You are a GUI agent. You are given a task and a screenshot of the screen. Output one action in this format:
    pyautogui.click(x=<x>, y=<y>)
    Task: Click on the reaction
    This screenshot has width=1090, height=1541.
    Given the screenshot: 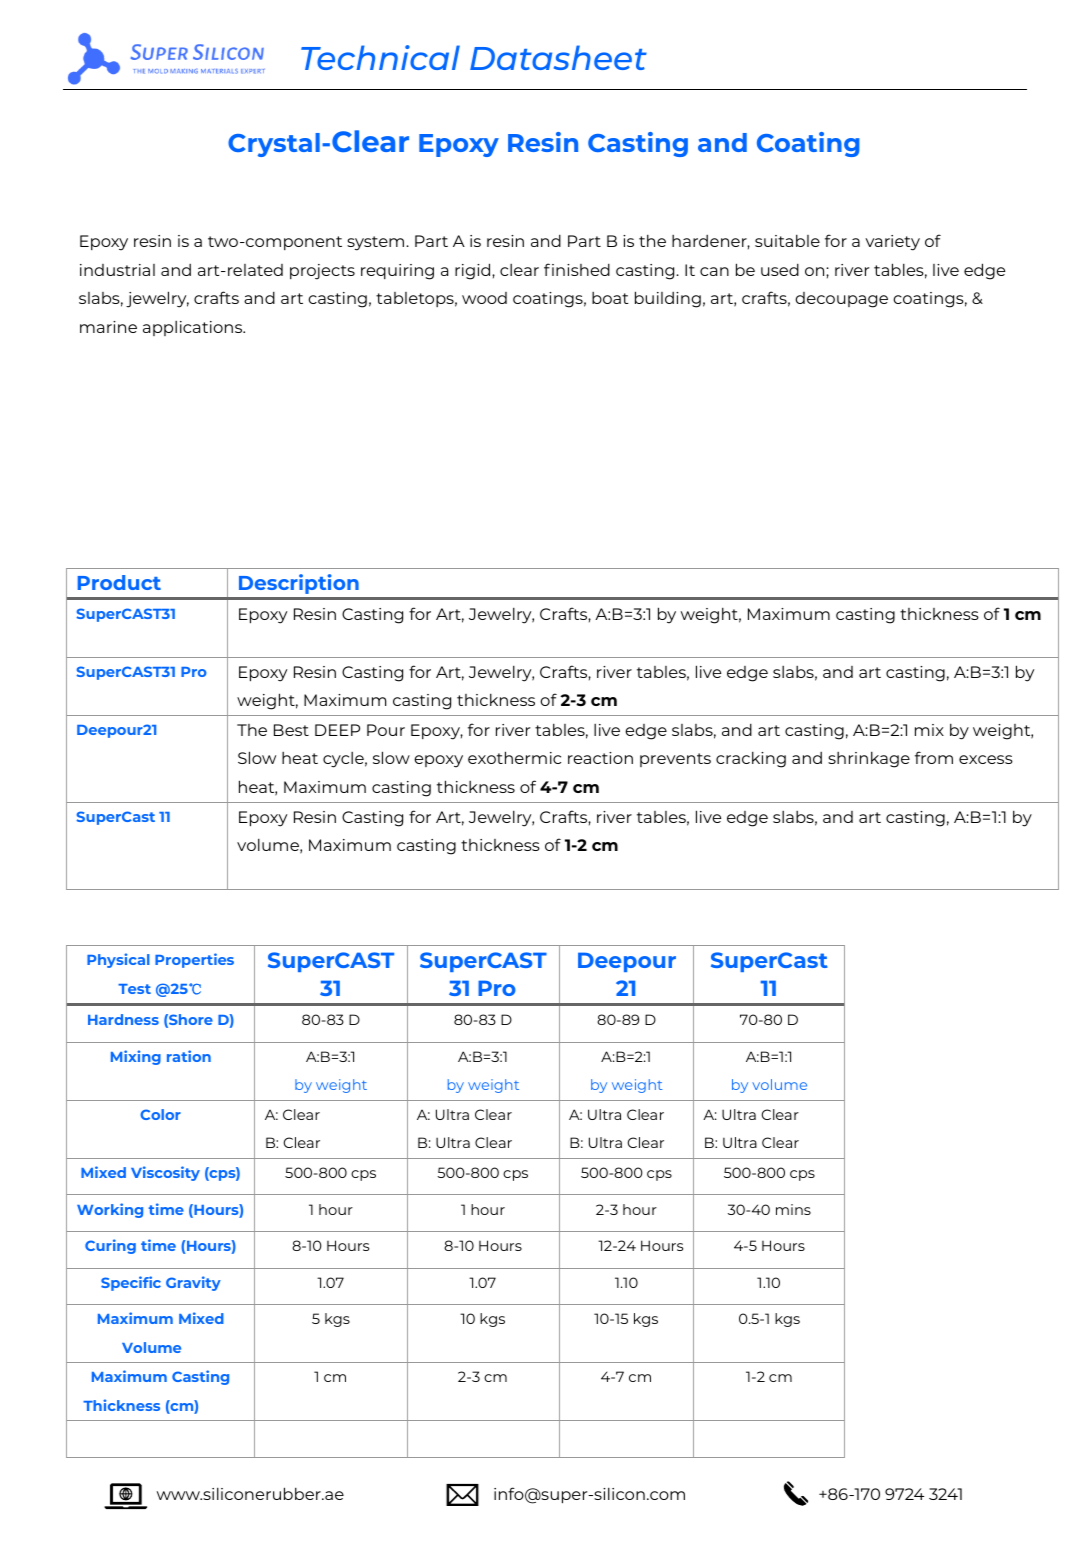 What is the action you would take?
    pyautogui.click(x=600, y=758)
